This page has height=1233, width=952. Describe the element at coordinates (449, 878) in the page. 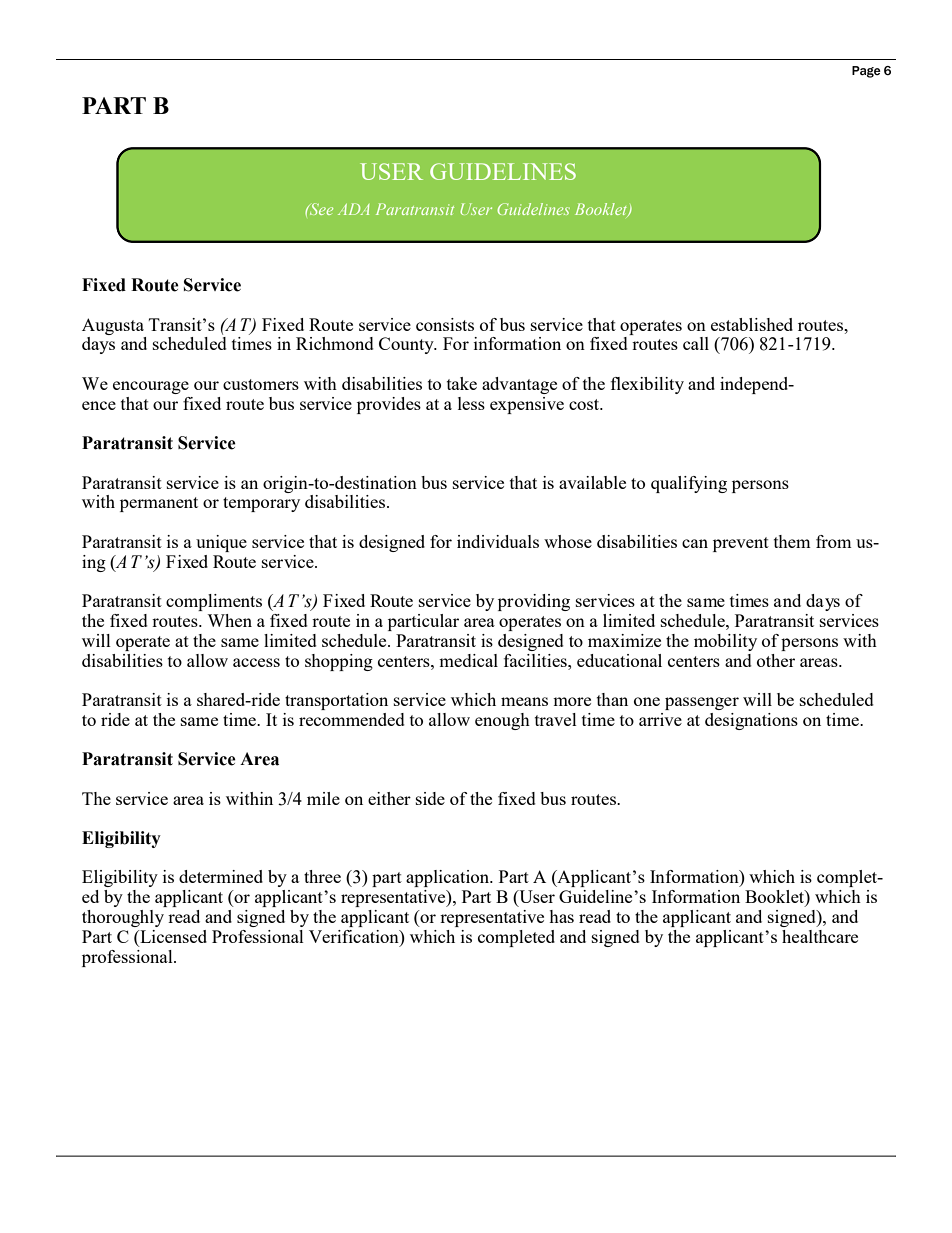

I see `application` at that location.
